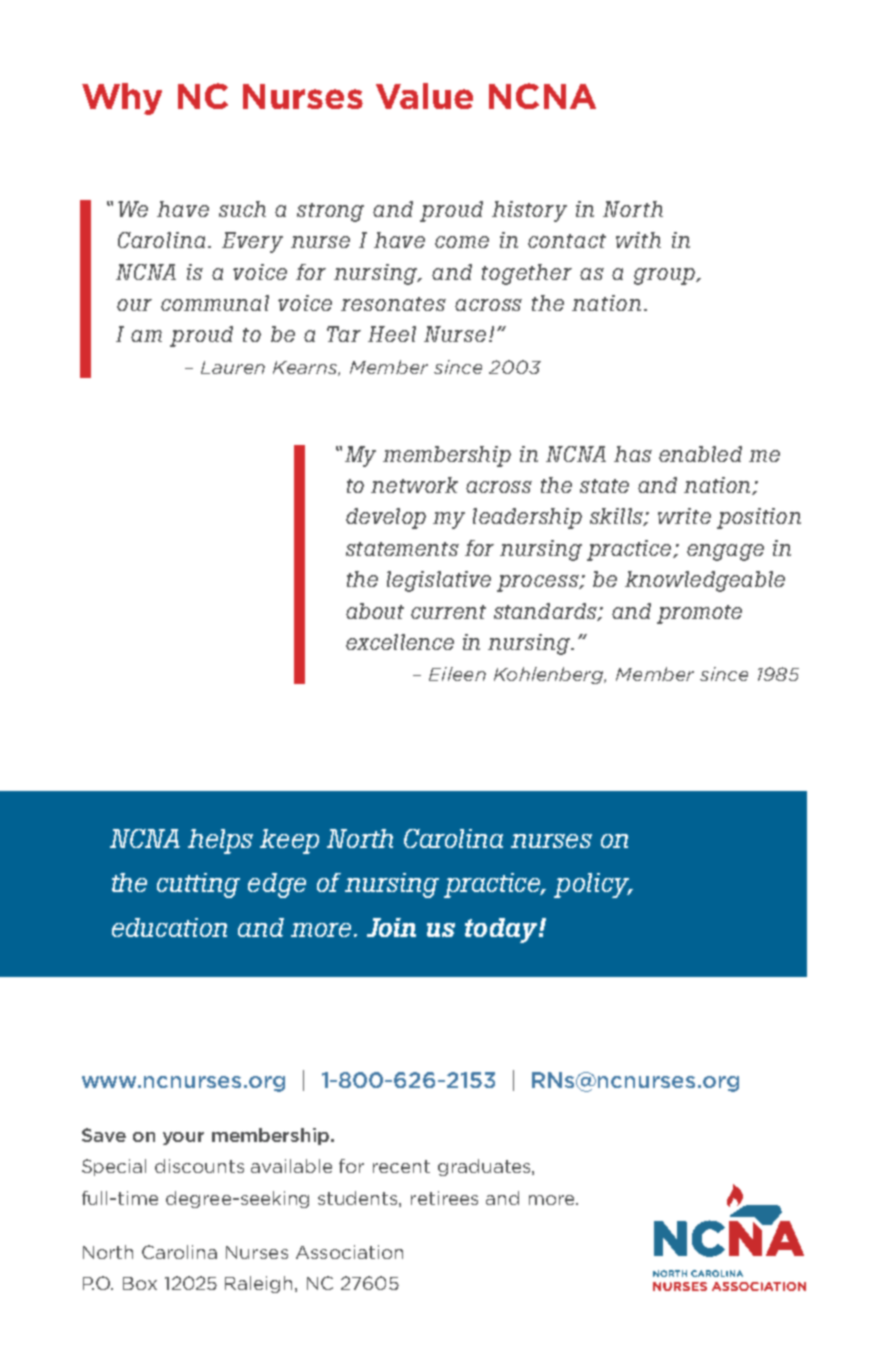 This page has height=1372, width=887. What do you see at coordinates (414, 485) in the page?
I see `network` at bounding box center [414, 485].
